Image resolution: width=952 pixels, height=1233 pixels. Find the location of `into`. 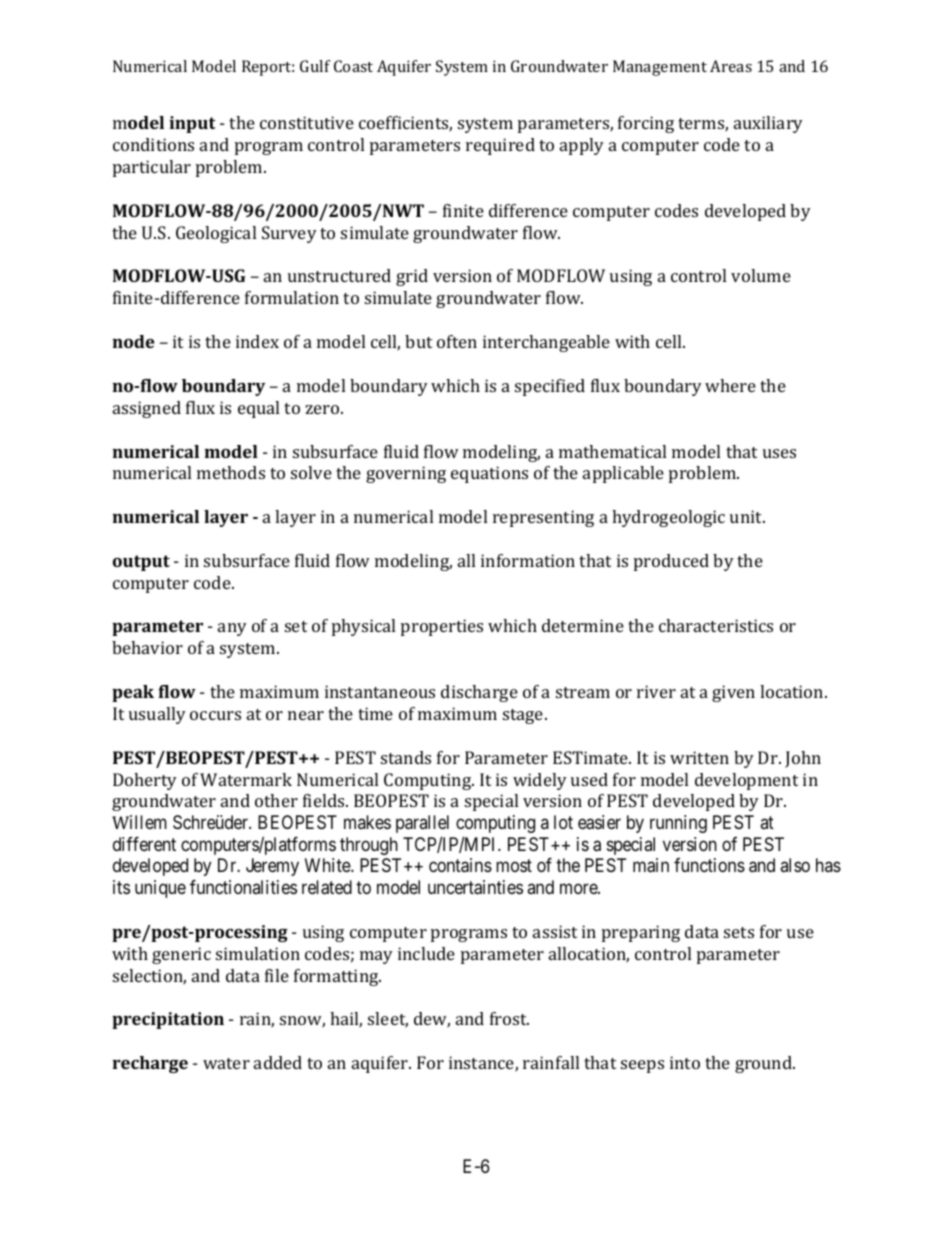

into is located at coordinates (685, 1062).
